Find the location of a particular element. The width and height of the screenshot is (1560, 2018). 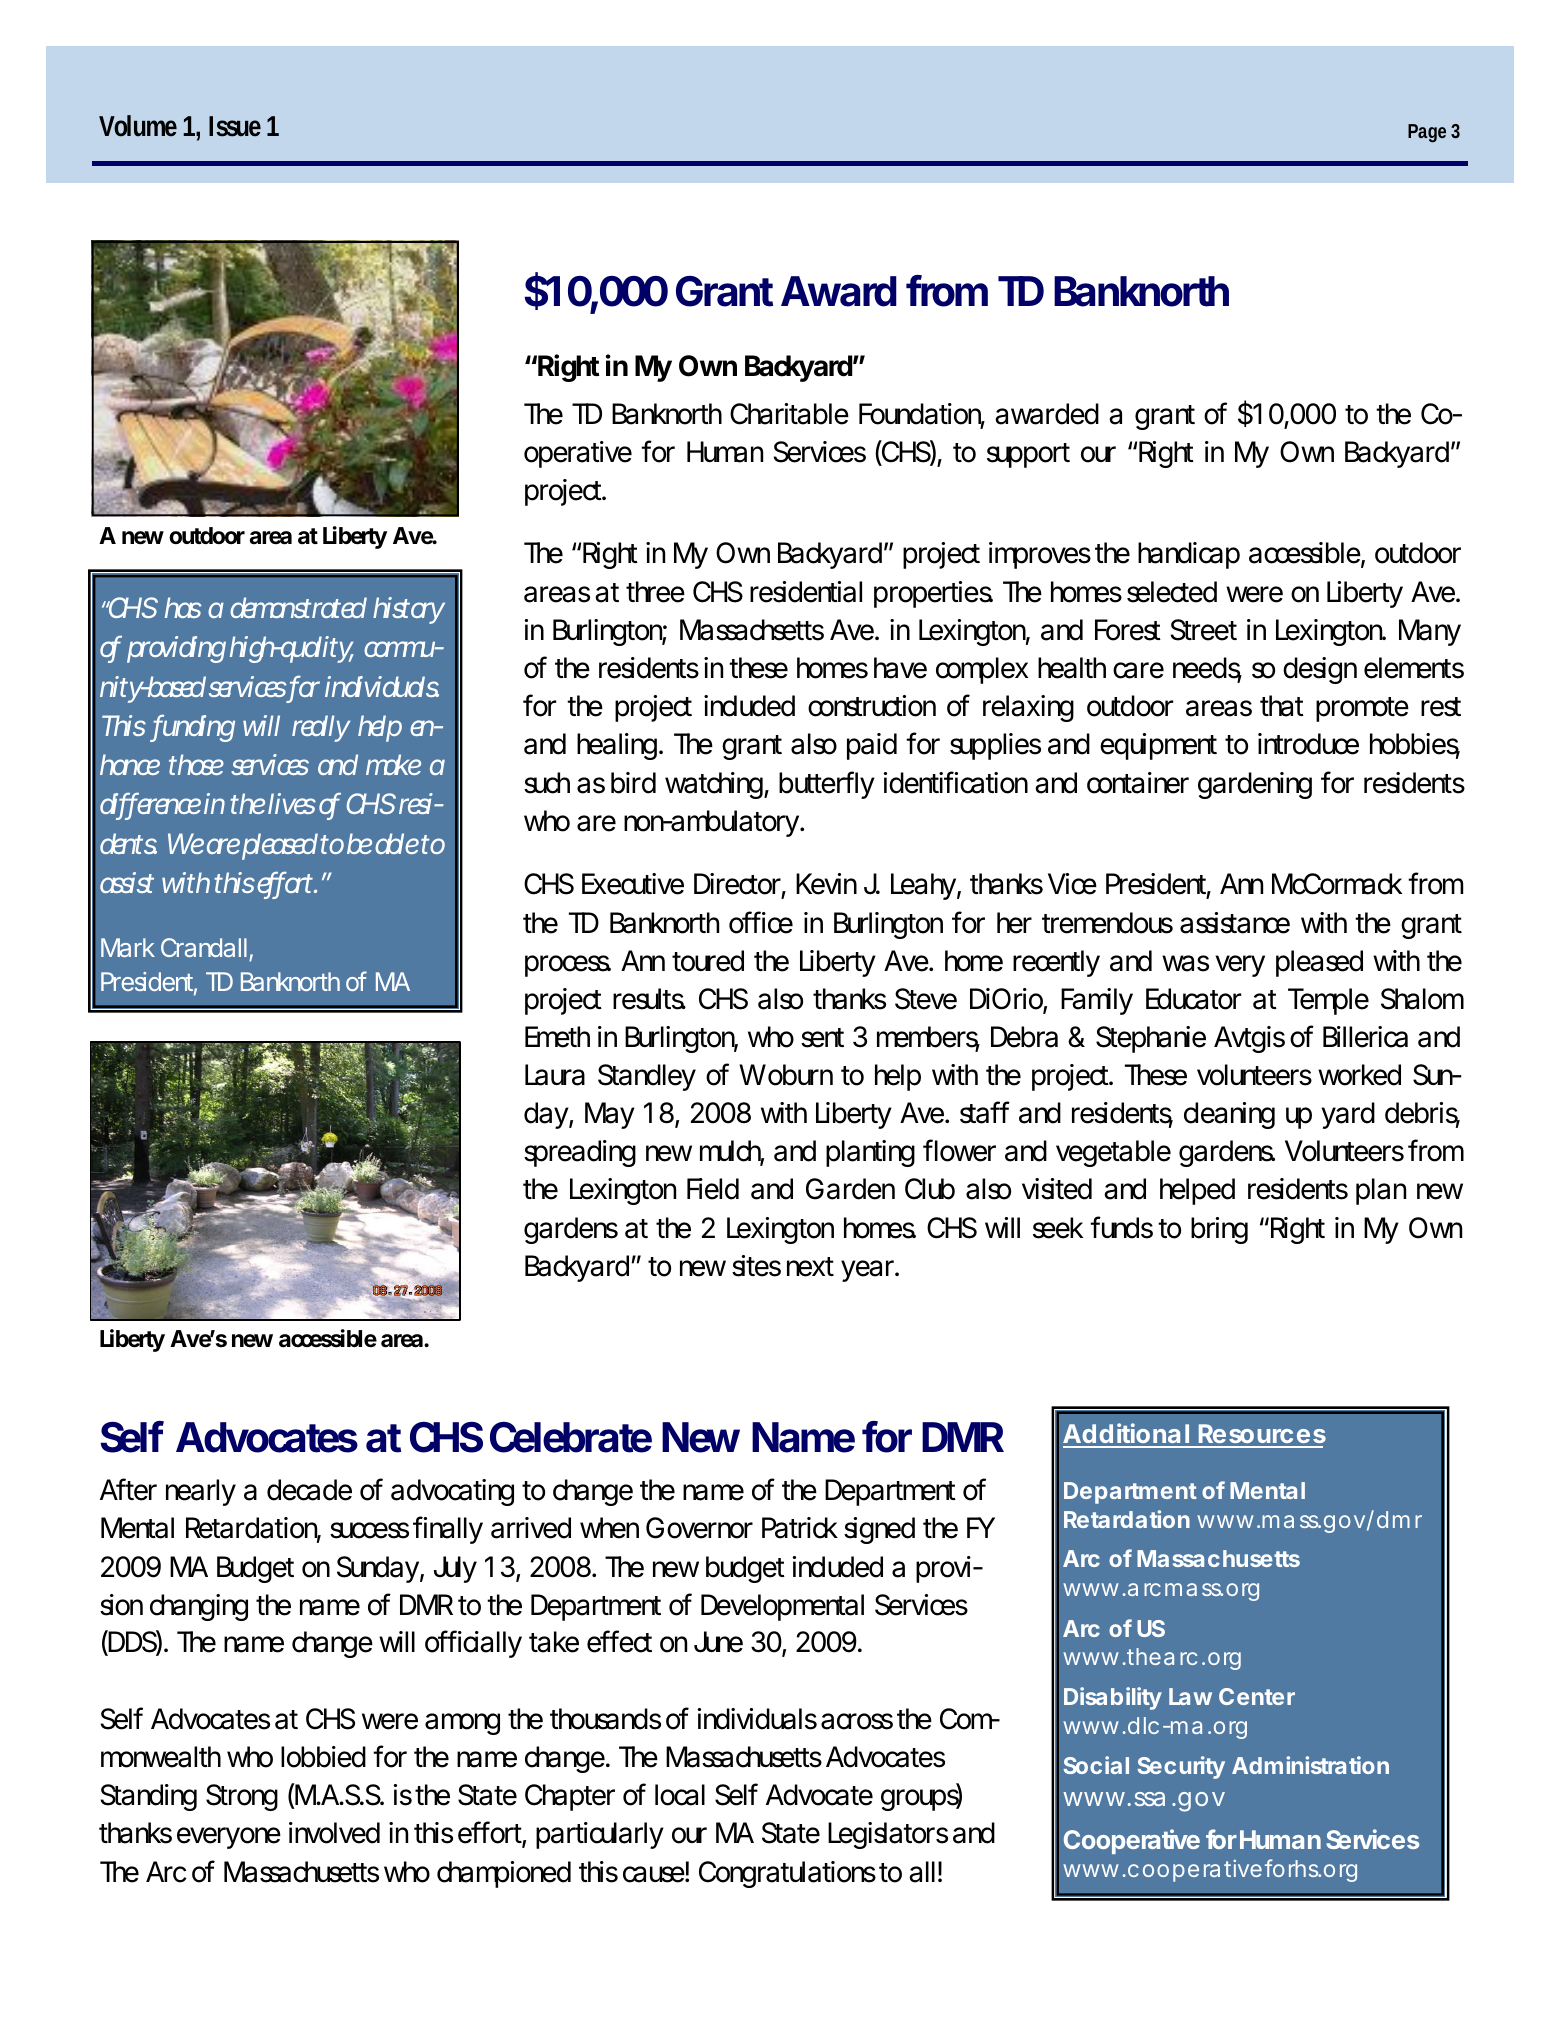

decade is located at coordinates (309, 1490).
